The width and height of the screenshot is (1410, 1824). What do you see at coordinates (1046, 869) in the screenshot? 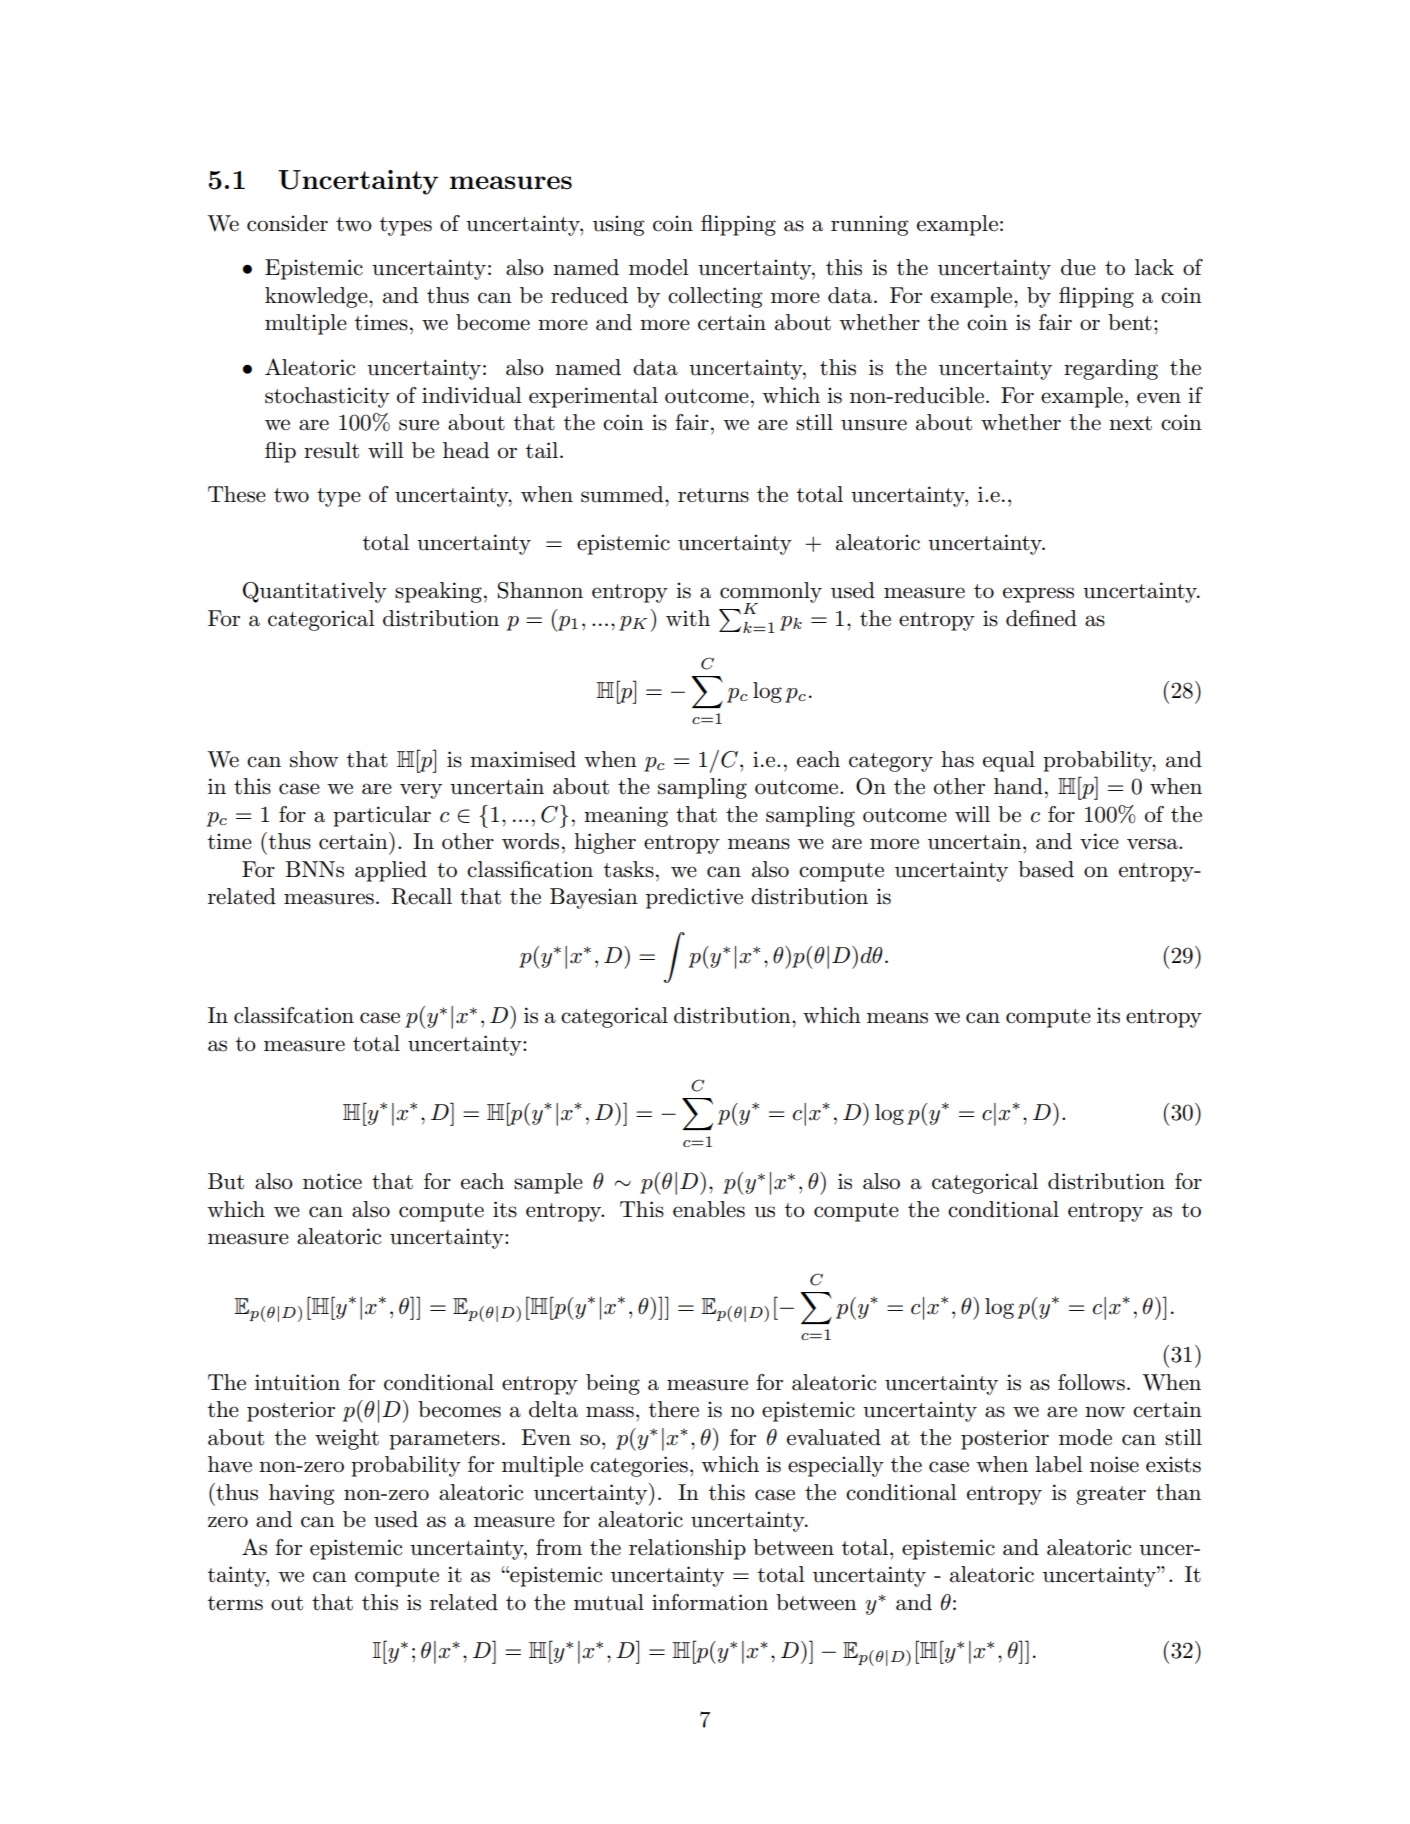
I see `based` at bounding box center [1046, 869].
